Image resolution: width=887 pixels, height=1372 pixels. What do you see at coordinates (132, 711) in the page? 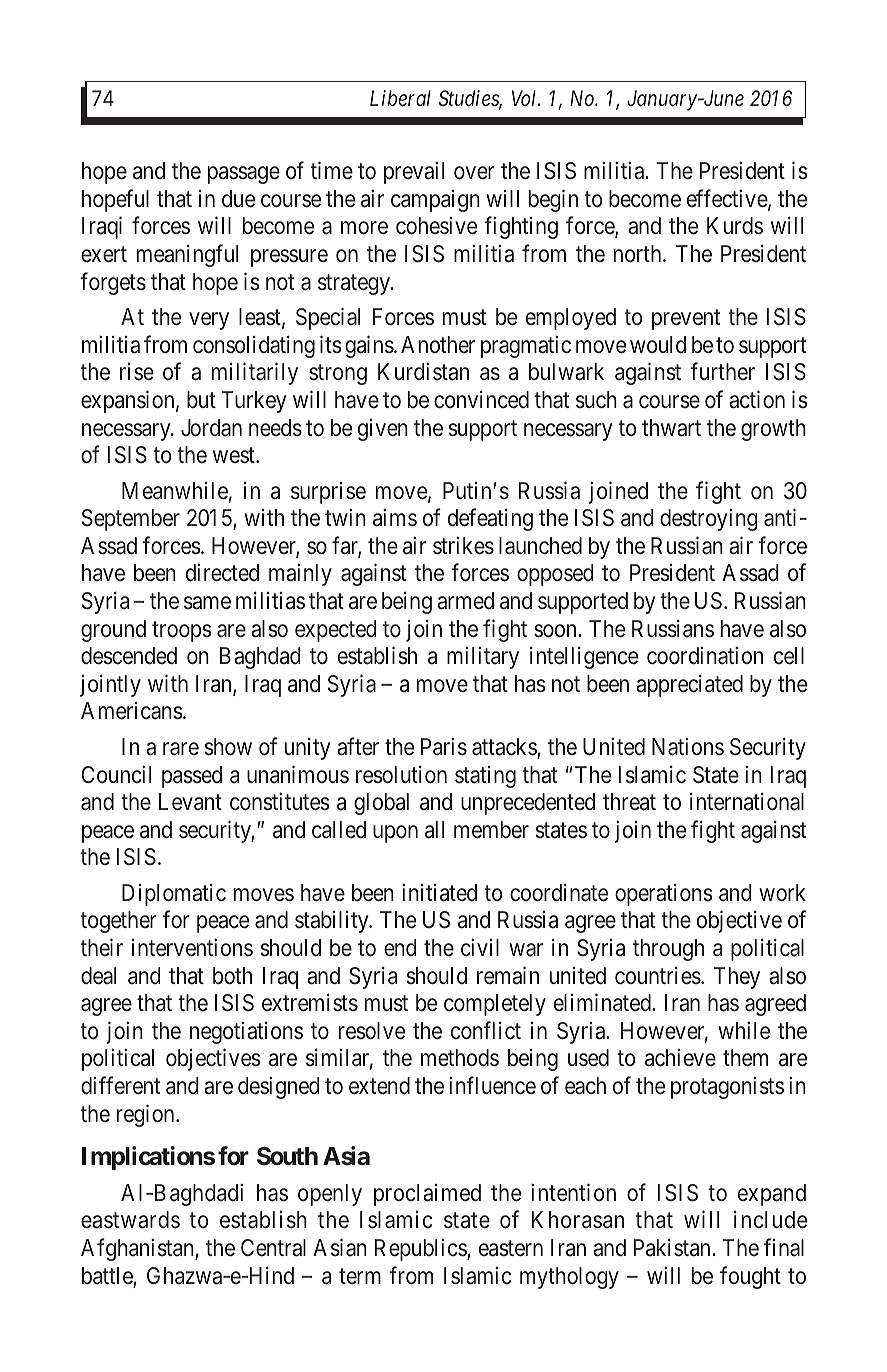
I see `Americans` at bounding box center [132, 711].
